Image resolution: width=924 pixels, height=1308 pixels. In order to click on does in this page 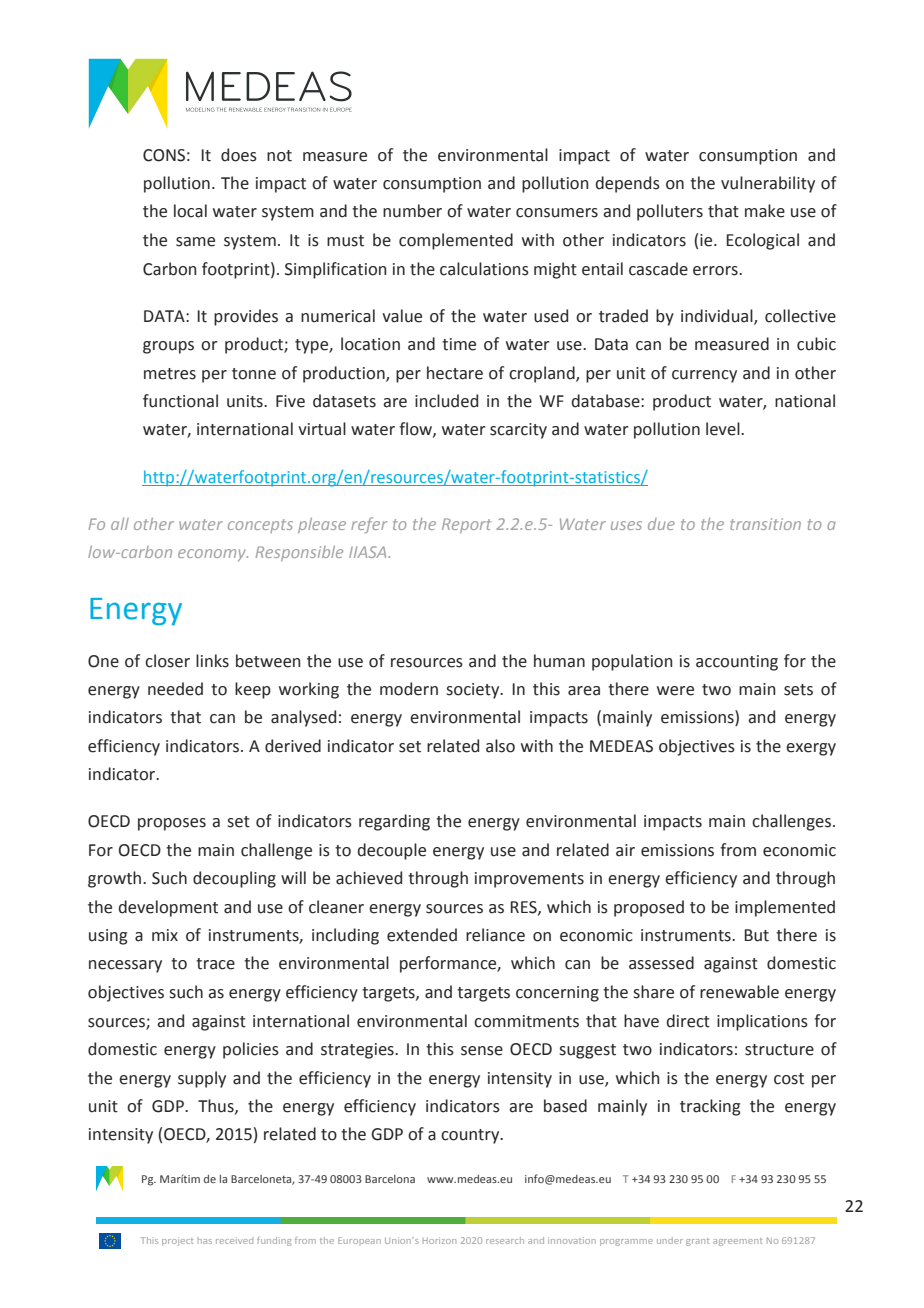, I will do `click(239, 155)`.
